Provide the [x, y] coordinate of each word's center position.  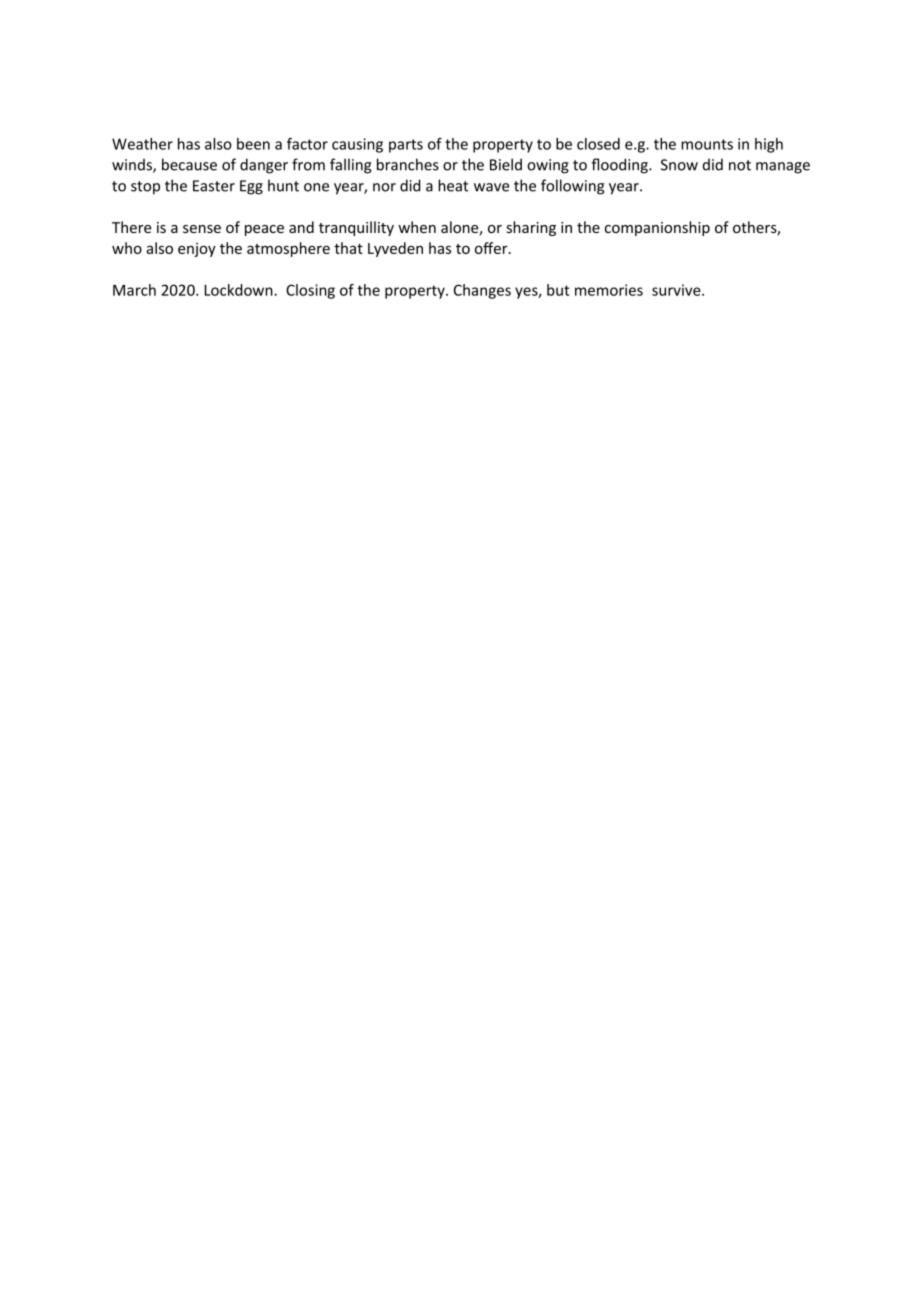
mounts [707, 144]
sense [202, 229]
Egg [251, 187]
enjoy [197, 250]
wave [491, 187]
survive [677, 290]
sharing [531, 228]
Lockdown [240, 290]
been [253, 144]
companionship [657, 228]
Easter [214, 186]
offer [492, 248]
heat [453, 185]
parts [406, 146]
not [740, 165]
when [417, 227]
